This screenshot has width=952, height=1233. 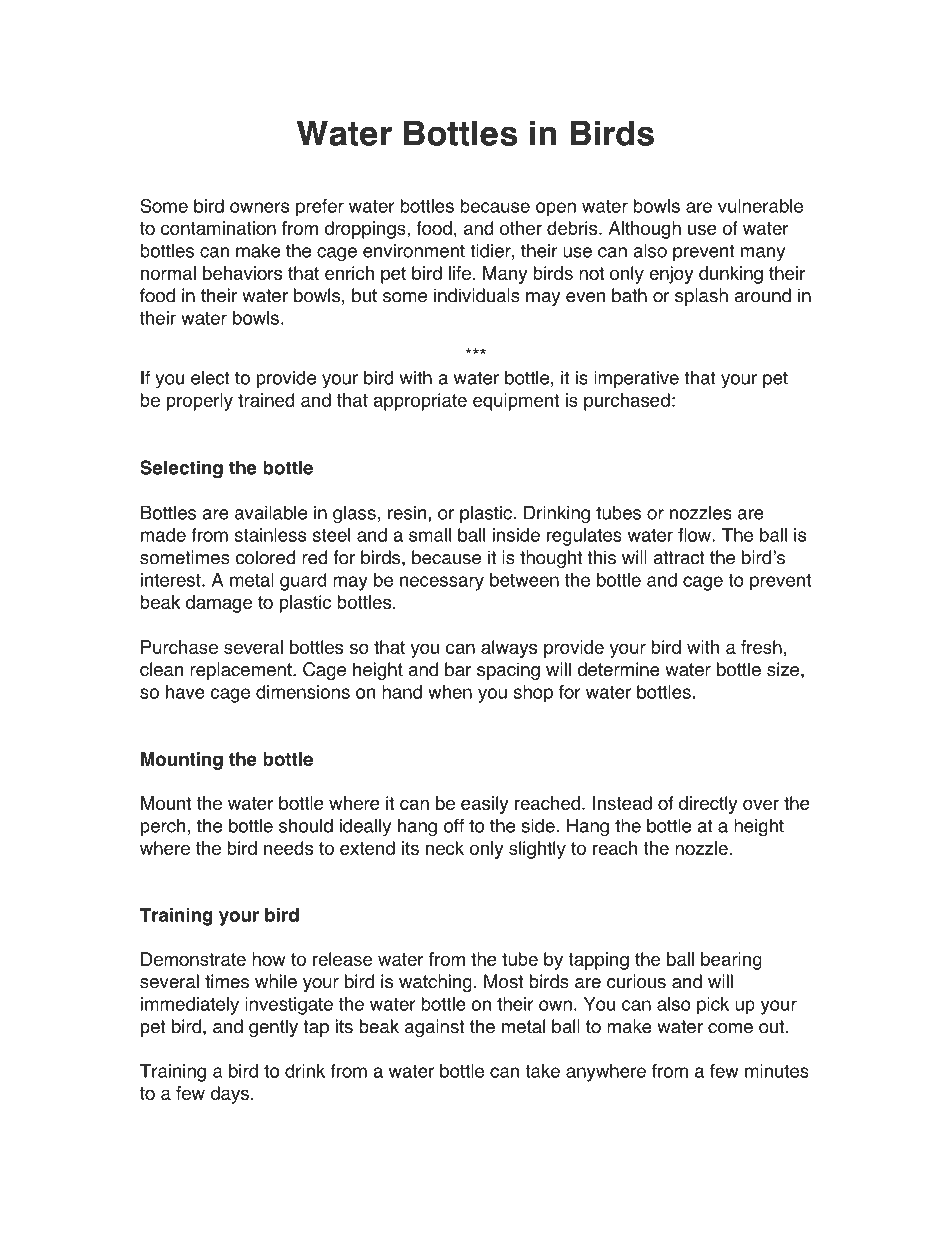 What do you see at coordinates (730, 1028) in the screenshot?
I see `come` at bounding box center [730, 1028].
